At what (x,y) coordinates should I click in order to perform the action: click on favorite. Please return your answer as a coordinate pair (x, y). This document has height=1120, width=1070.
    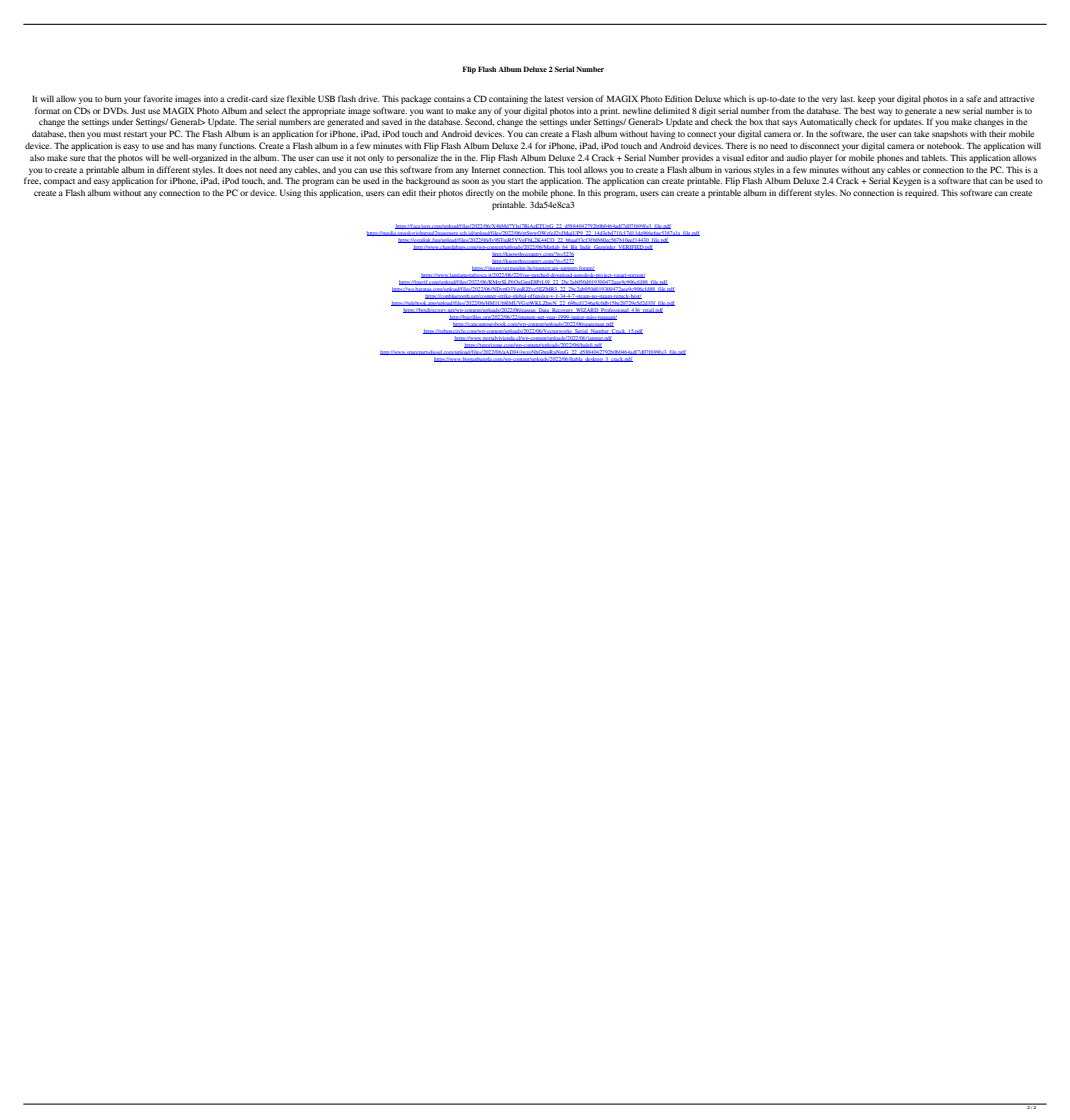
    Looking at the image, I should click on (158, 98).
